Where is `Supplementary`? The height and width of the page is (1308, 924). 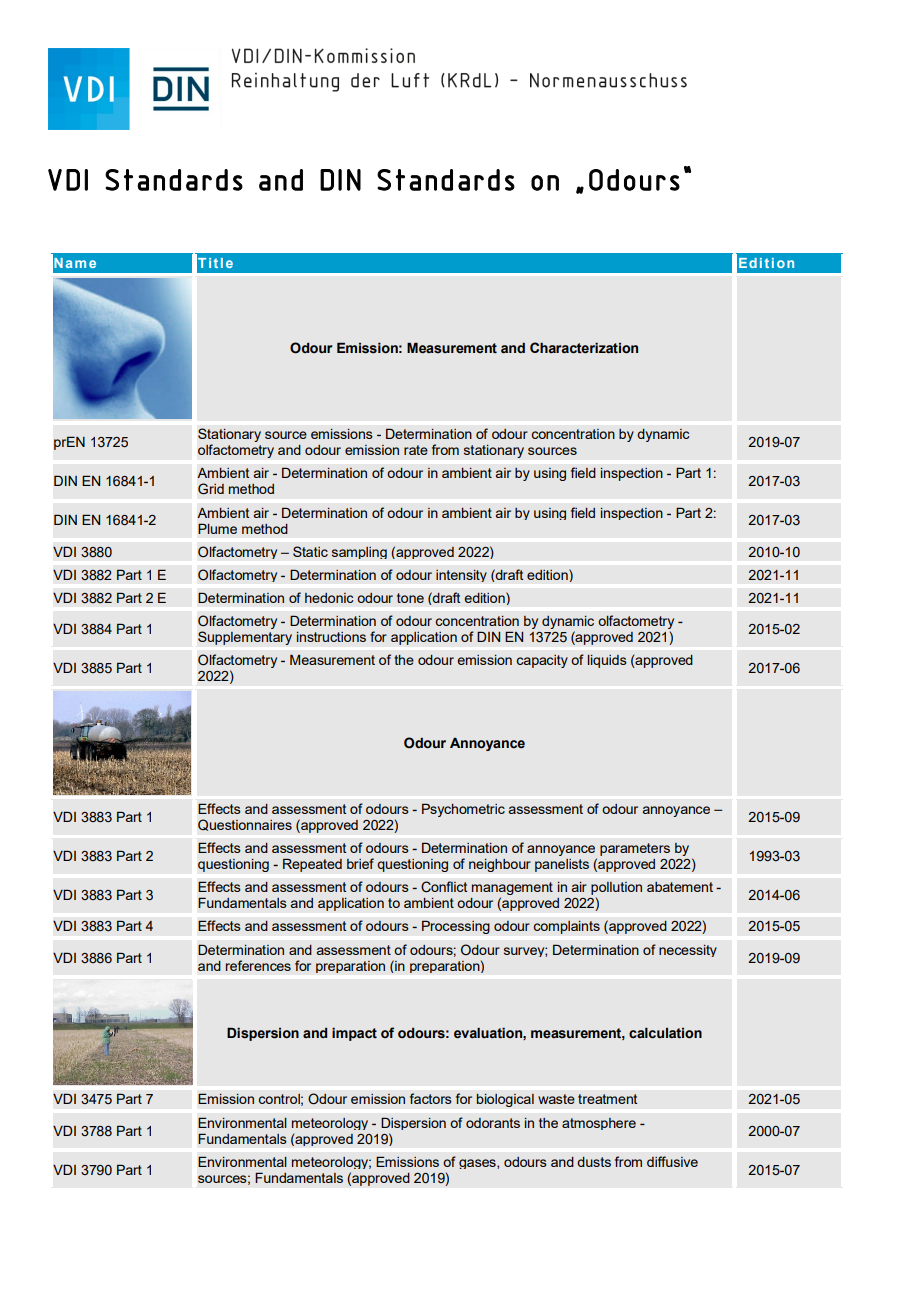 Supplementary is located at coordinates (245, 638).
